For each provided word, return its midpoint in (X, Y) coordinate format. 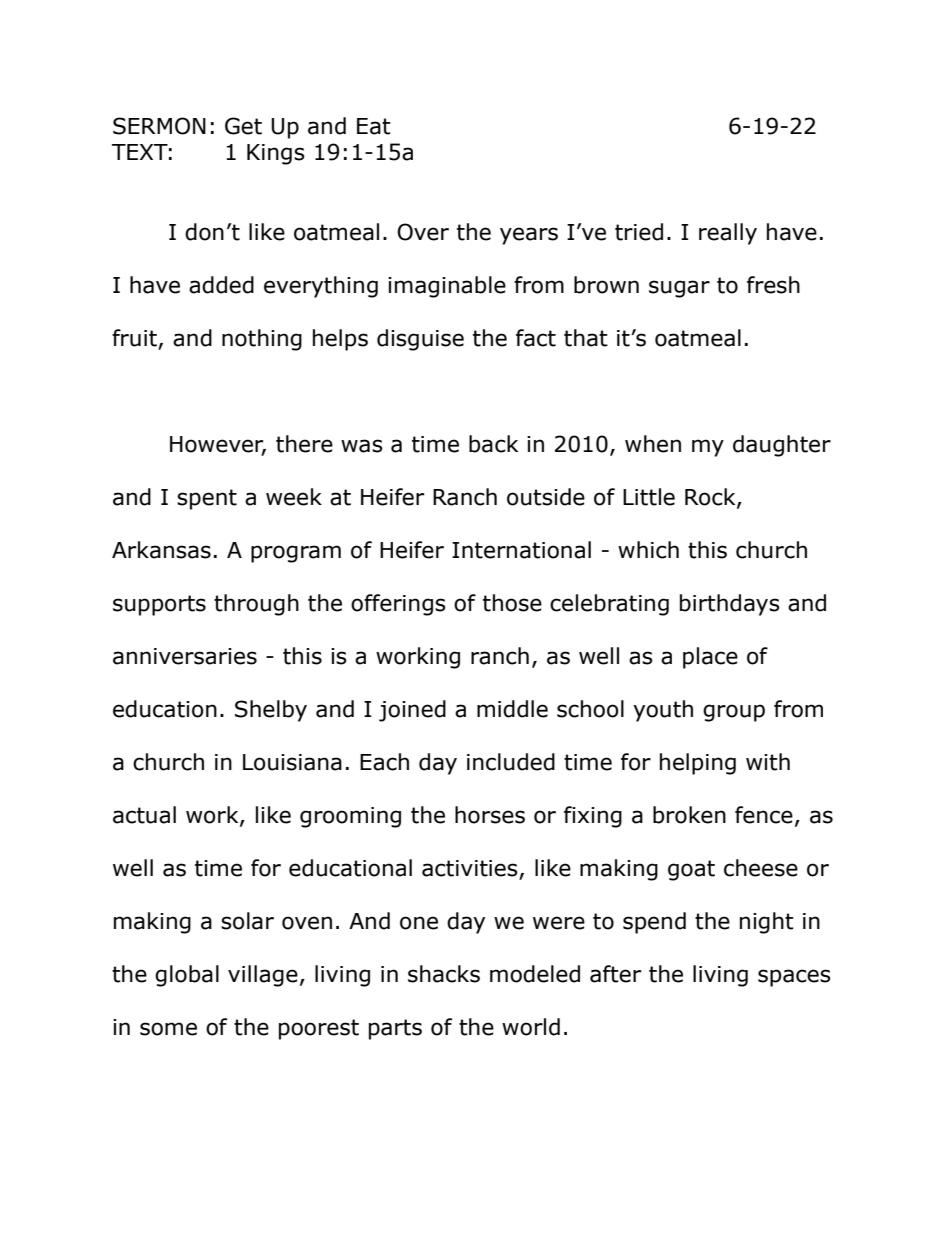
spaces (794, 978)
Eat (374, 126)
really (728, 234)
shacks (444, 974)
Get (243, 126)
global (187, 976)
